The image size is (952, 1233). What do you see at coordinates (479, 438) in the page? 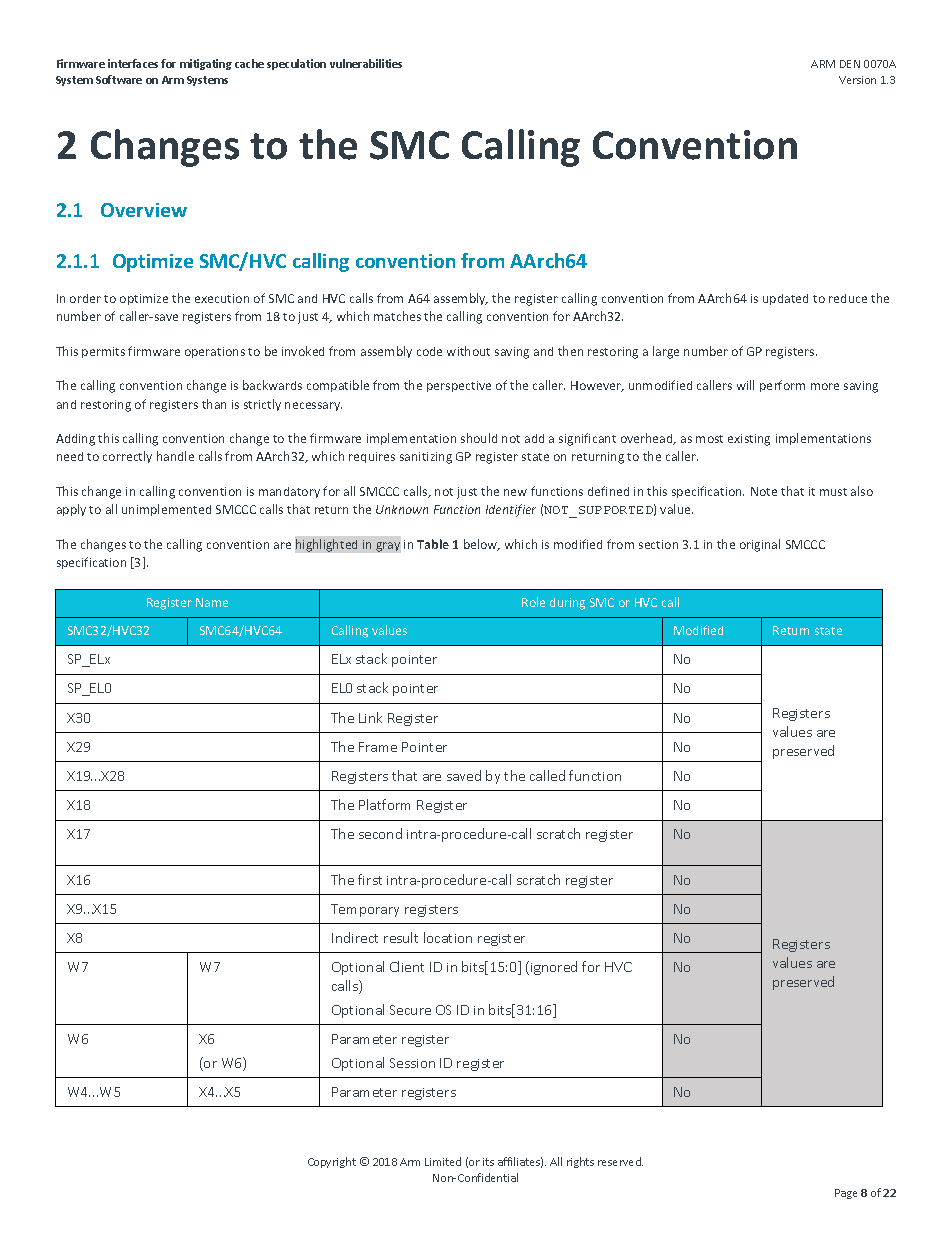
I see `should` at bounding box center [479, 438].
